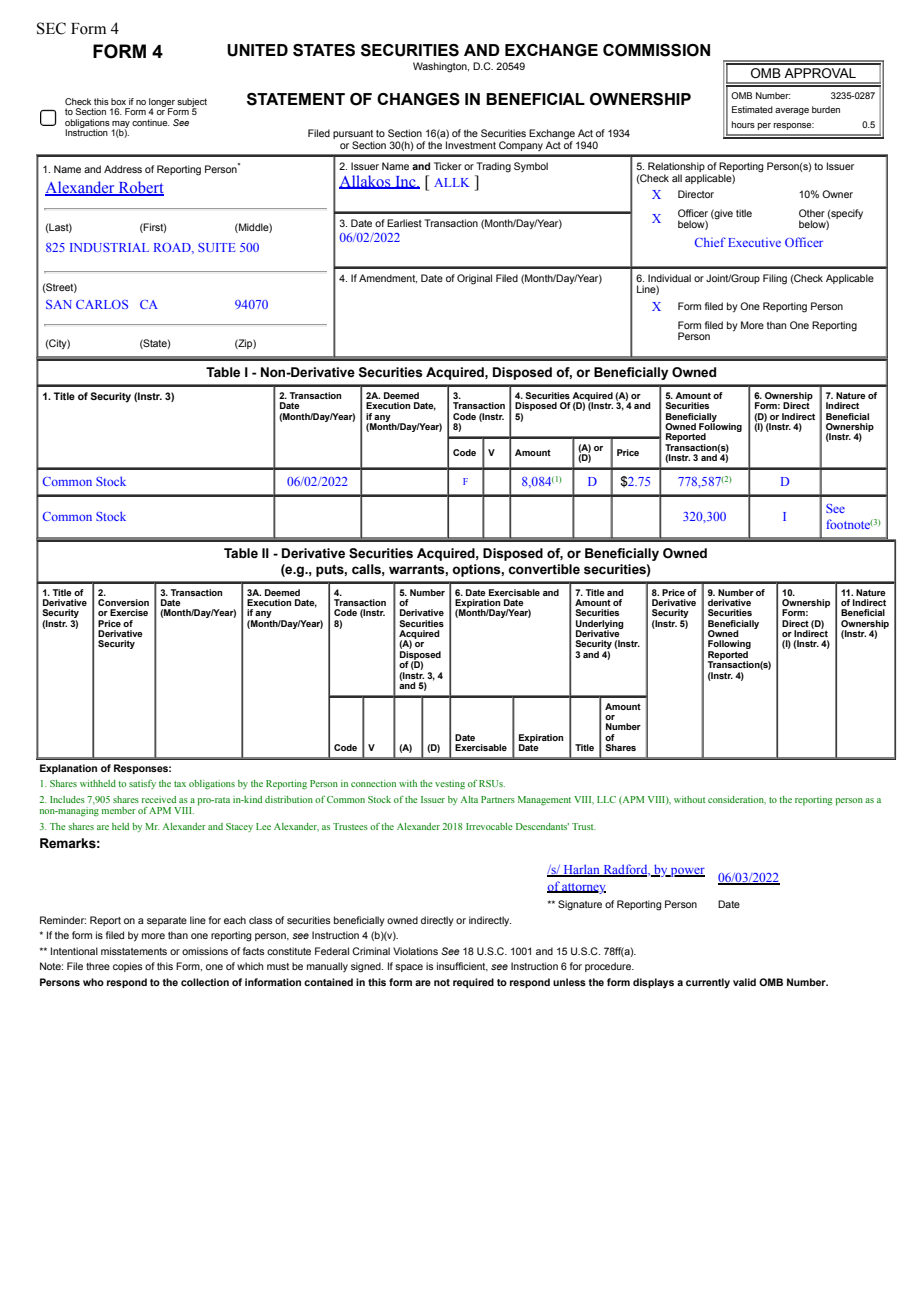 The image size is (924, 1308). I want to click on Estimated, so click(752, 109).
